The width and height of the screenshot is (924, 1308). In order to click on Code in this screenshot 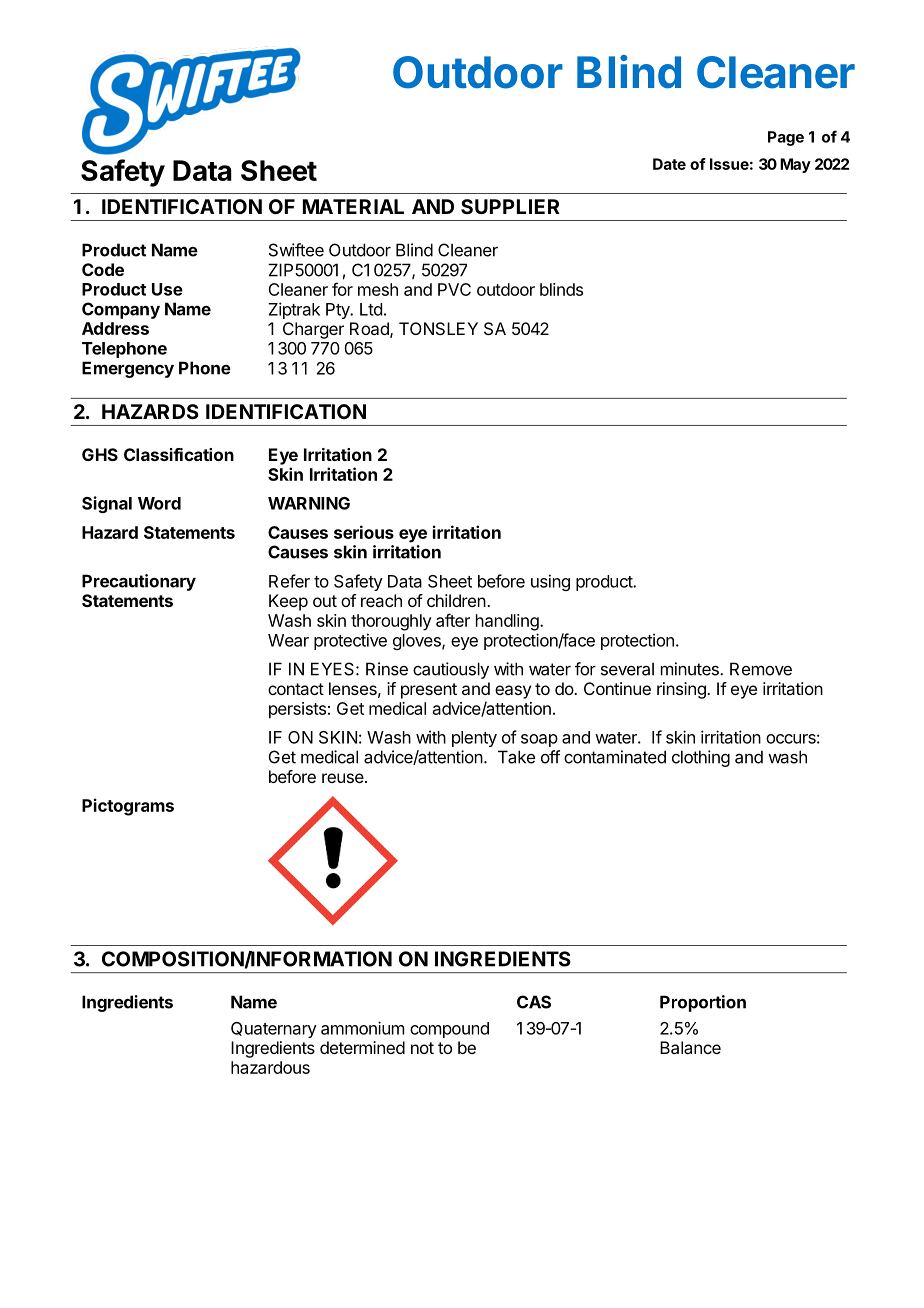, I will do `click(103, 269)`.
